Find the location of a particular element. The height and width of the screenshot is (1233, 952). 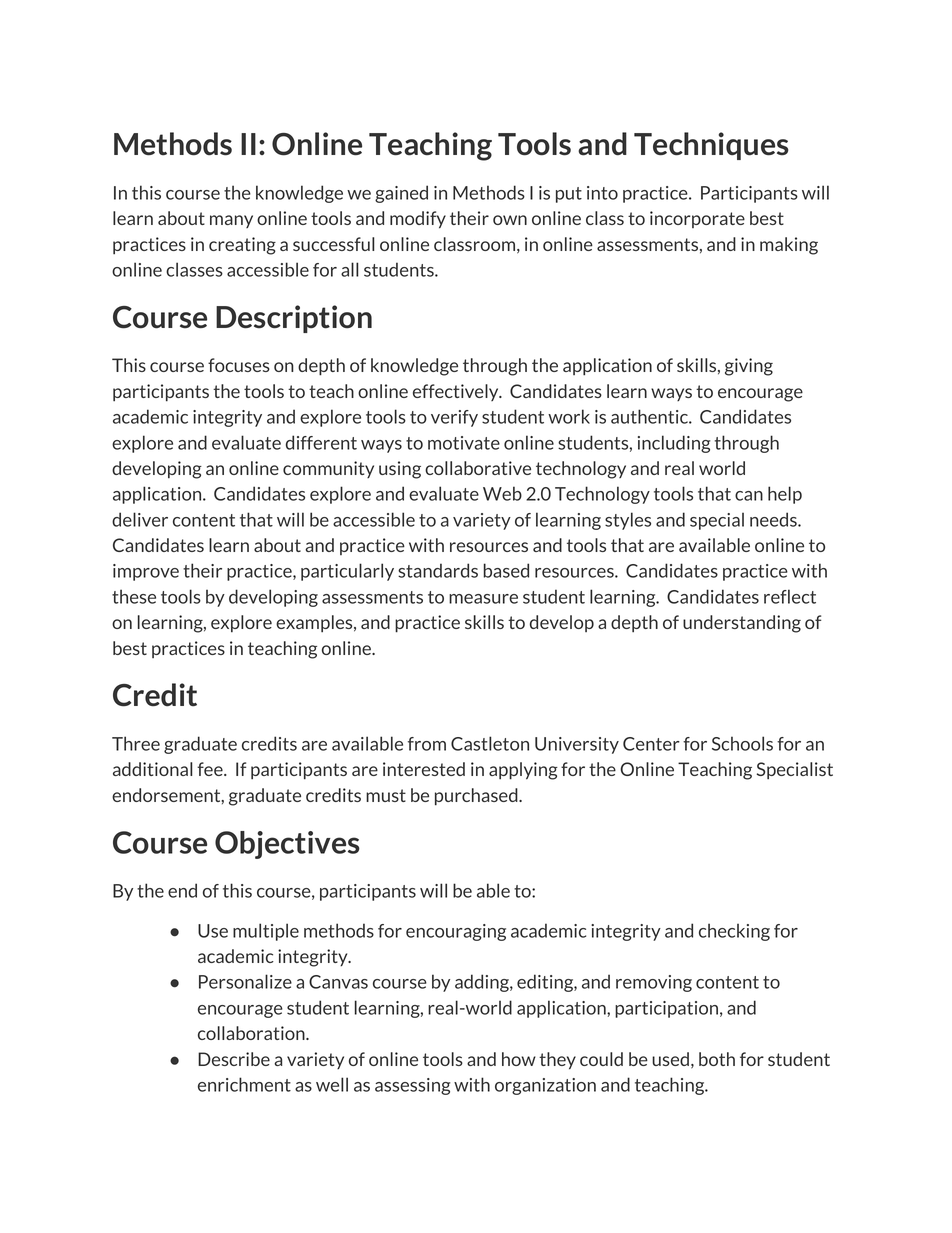

understanding is located at coordinates (742, 624).
